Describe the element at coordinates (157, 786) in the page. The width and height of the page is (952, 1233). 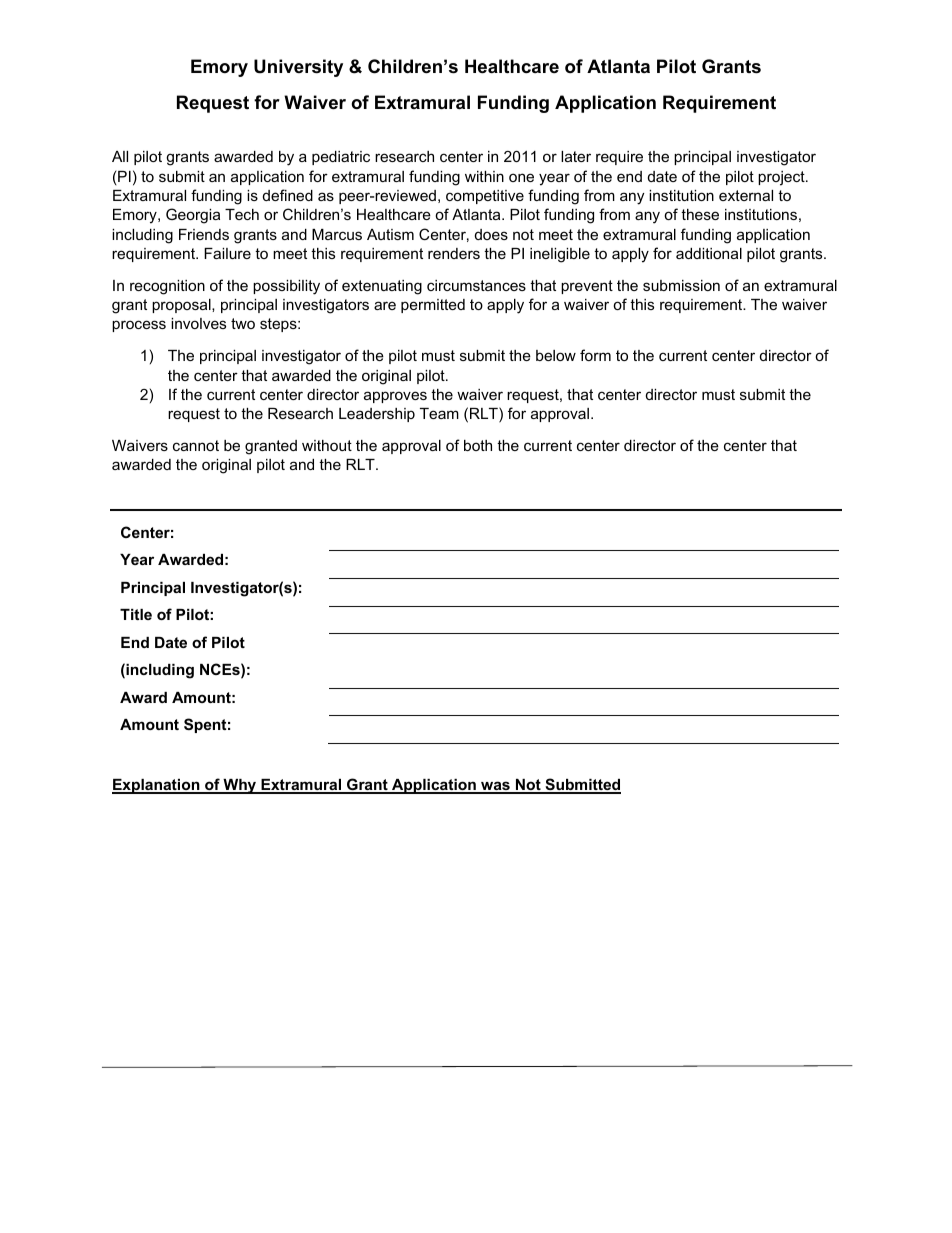
I see `Explanation` at that location.
